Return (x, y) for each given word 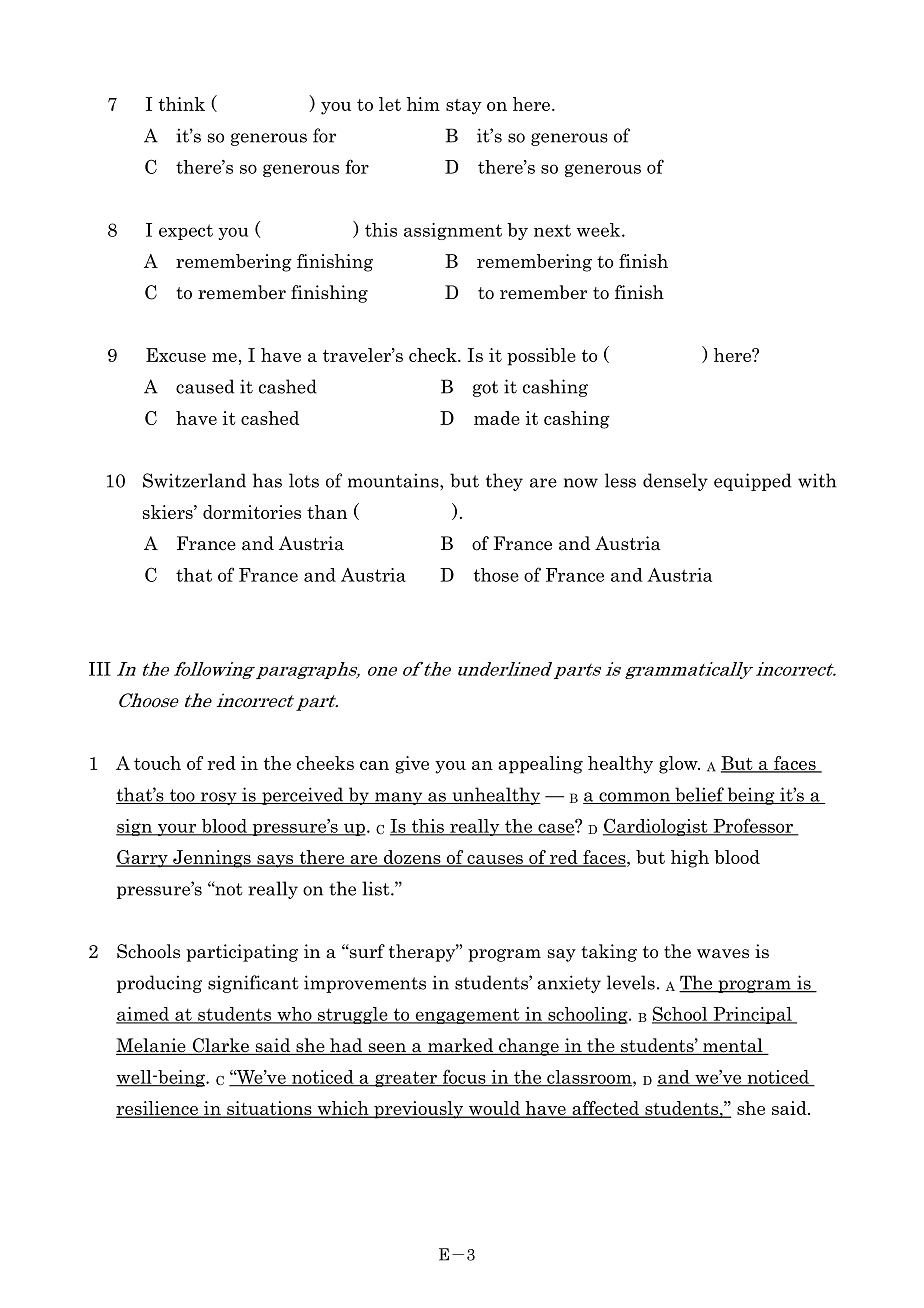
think (182, 104)
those (496, 575)
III (100, 669)
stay (464, 107)
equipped (752, 482)
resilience (158, 1109)
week (600, 230)
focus (464, 1077)
